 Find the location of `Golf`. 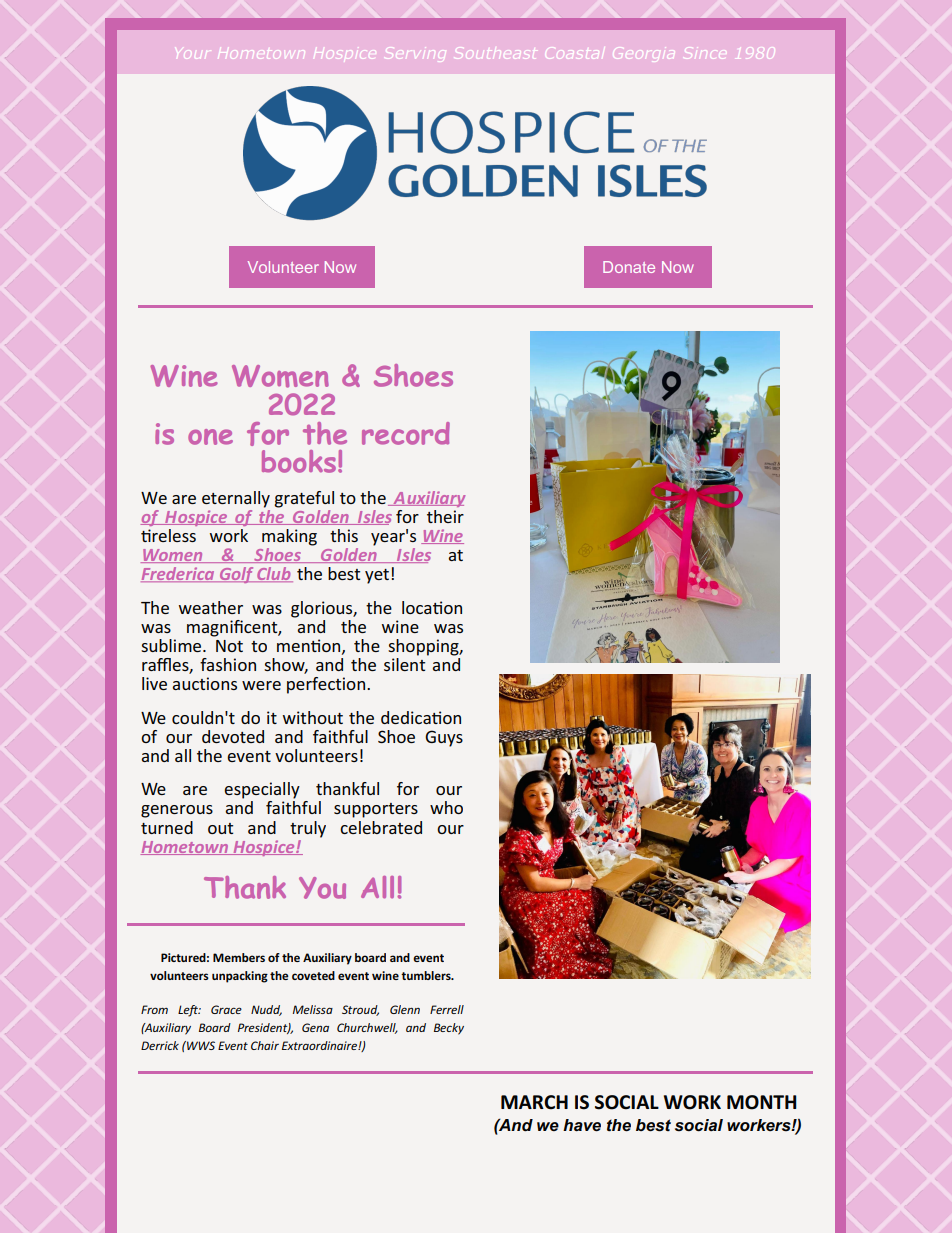

Golf is located at coordinates (236, 575).
